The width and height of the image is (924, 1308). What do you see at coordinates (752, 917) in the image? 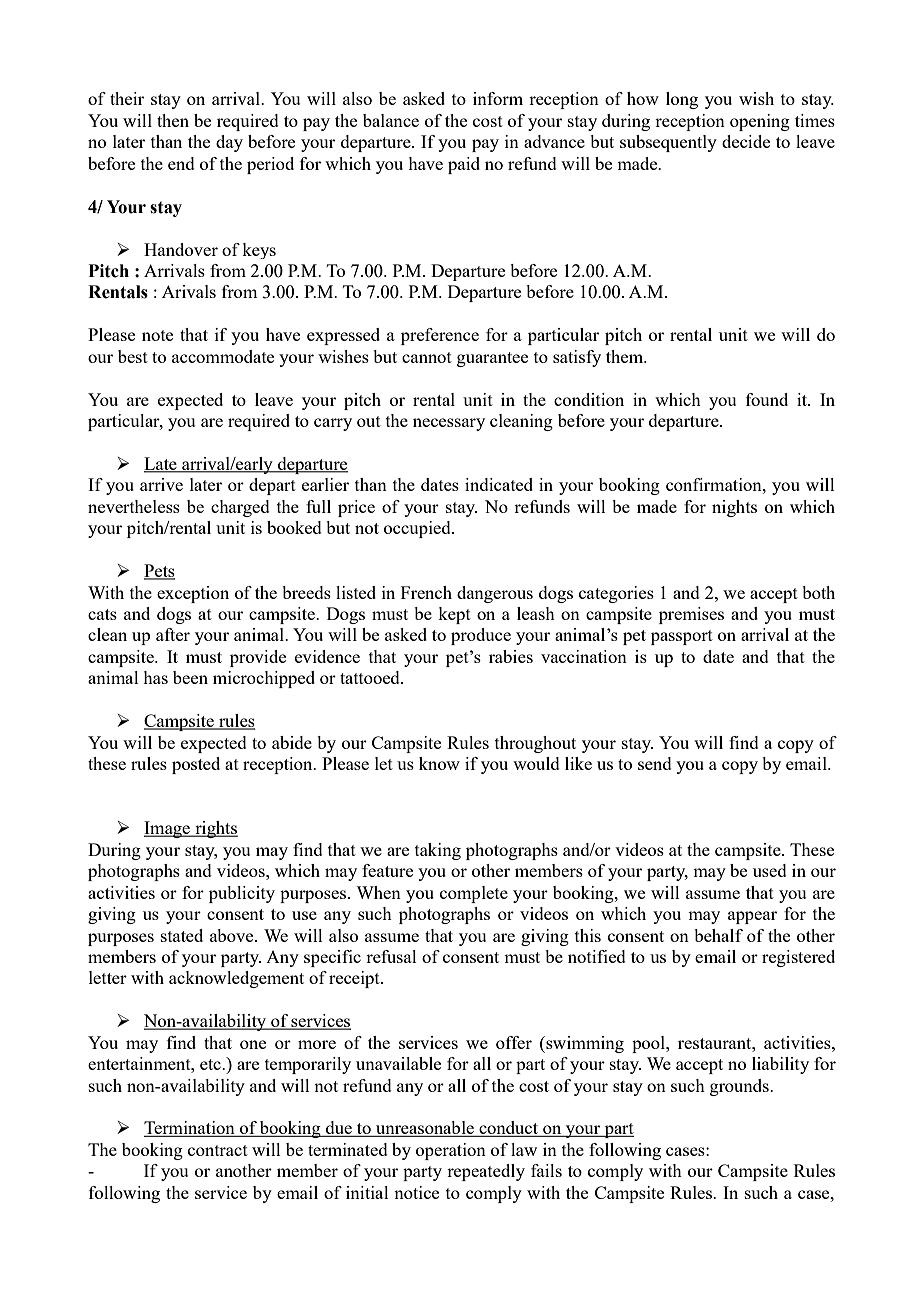
I see `appear` at bounding box center [752, 917].
